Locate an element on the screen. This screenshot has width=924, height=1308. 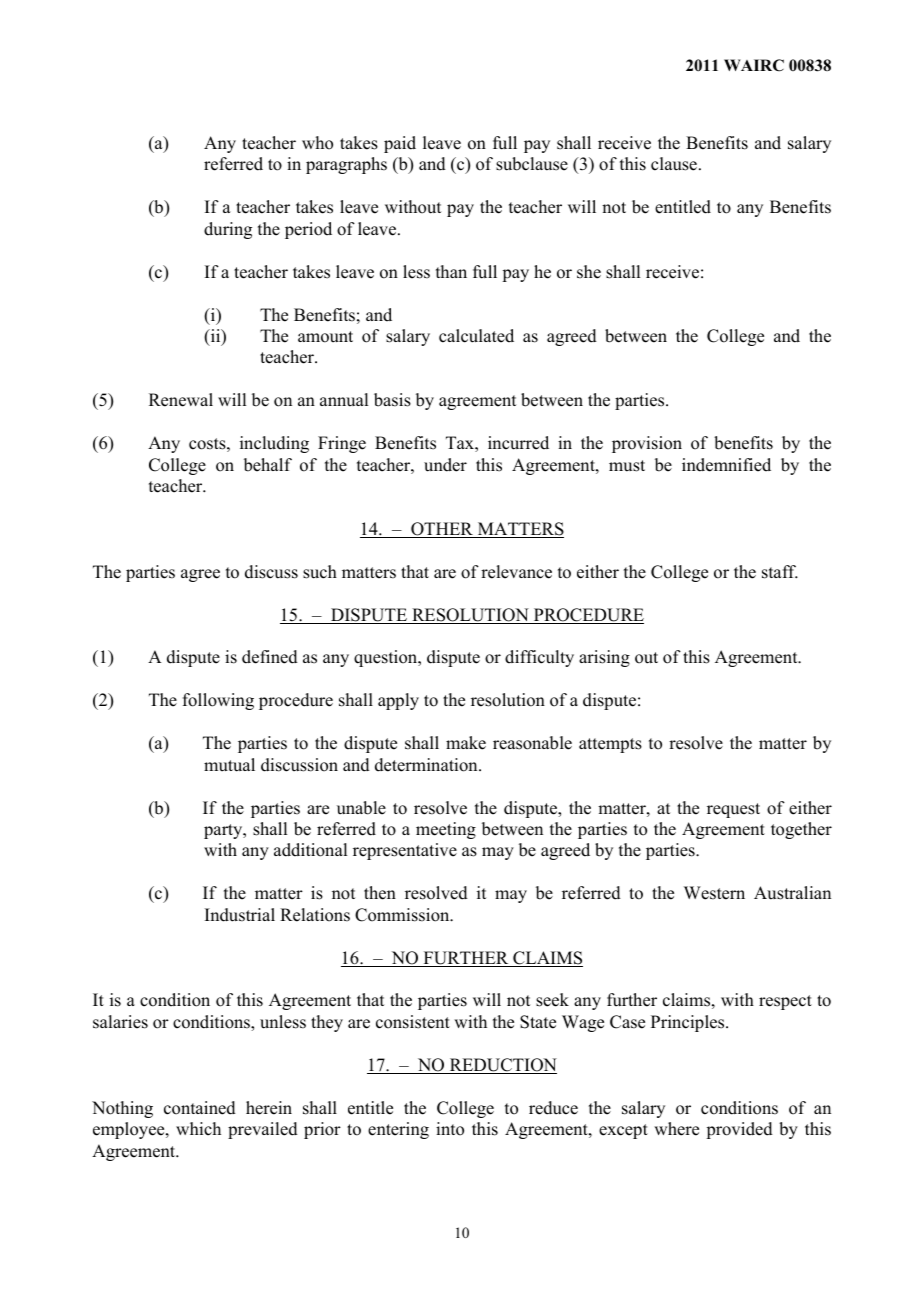
determination is located at coordinates (427, 765).
